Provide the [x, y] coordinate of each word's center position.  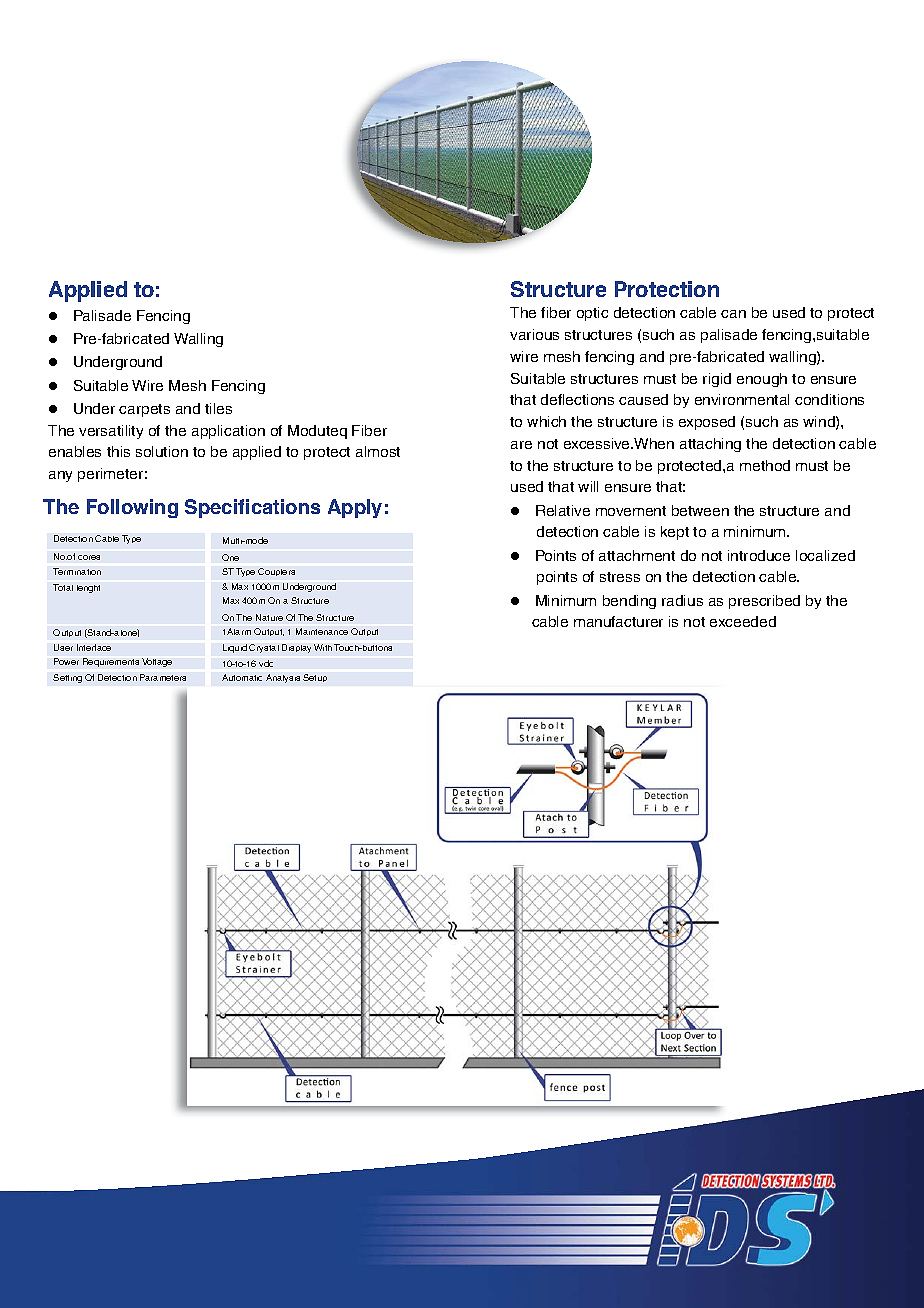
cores [89, 557]
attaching [710, 445]
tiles [218, 408]
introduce [759, 555]
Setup [315, 678]
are [521, 445]
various [534, 334]
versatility [111, 432]
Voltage [157, 662]
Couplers [276, 572]
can [733, 314]
